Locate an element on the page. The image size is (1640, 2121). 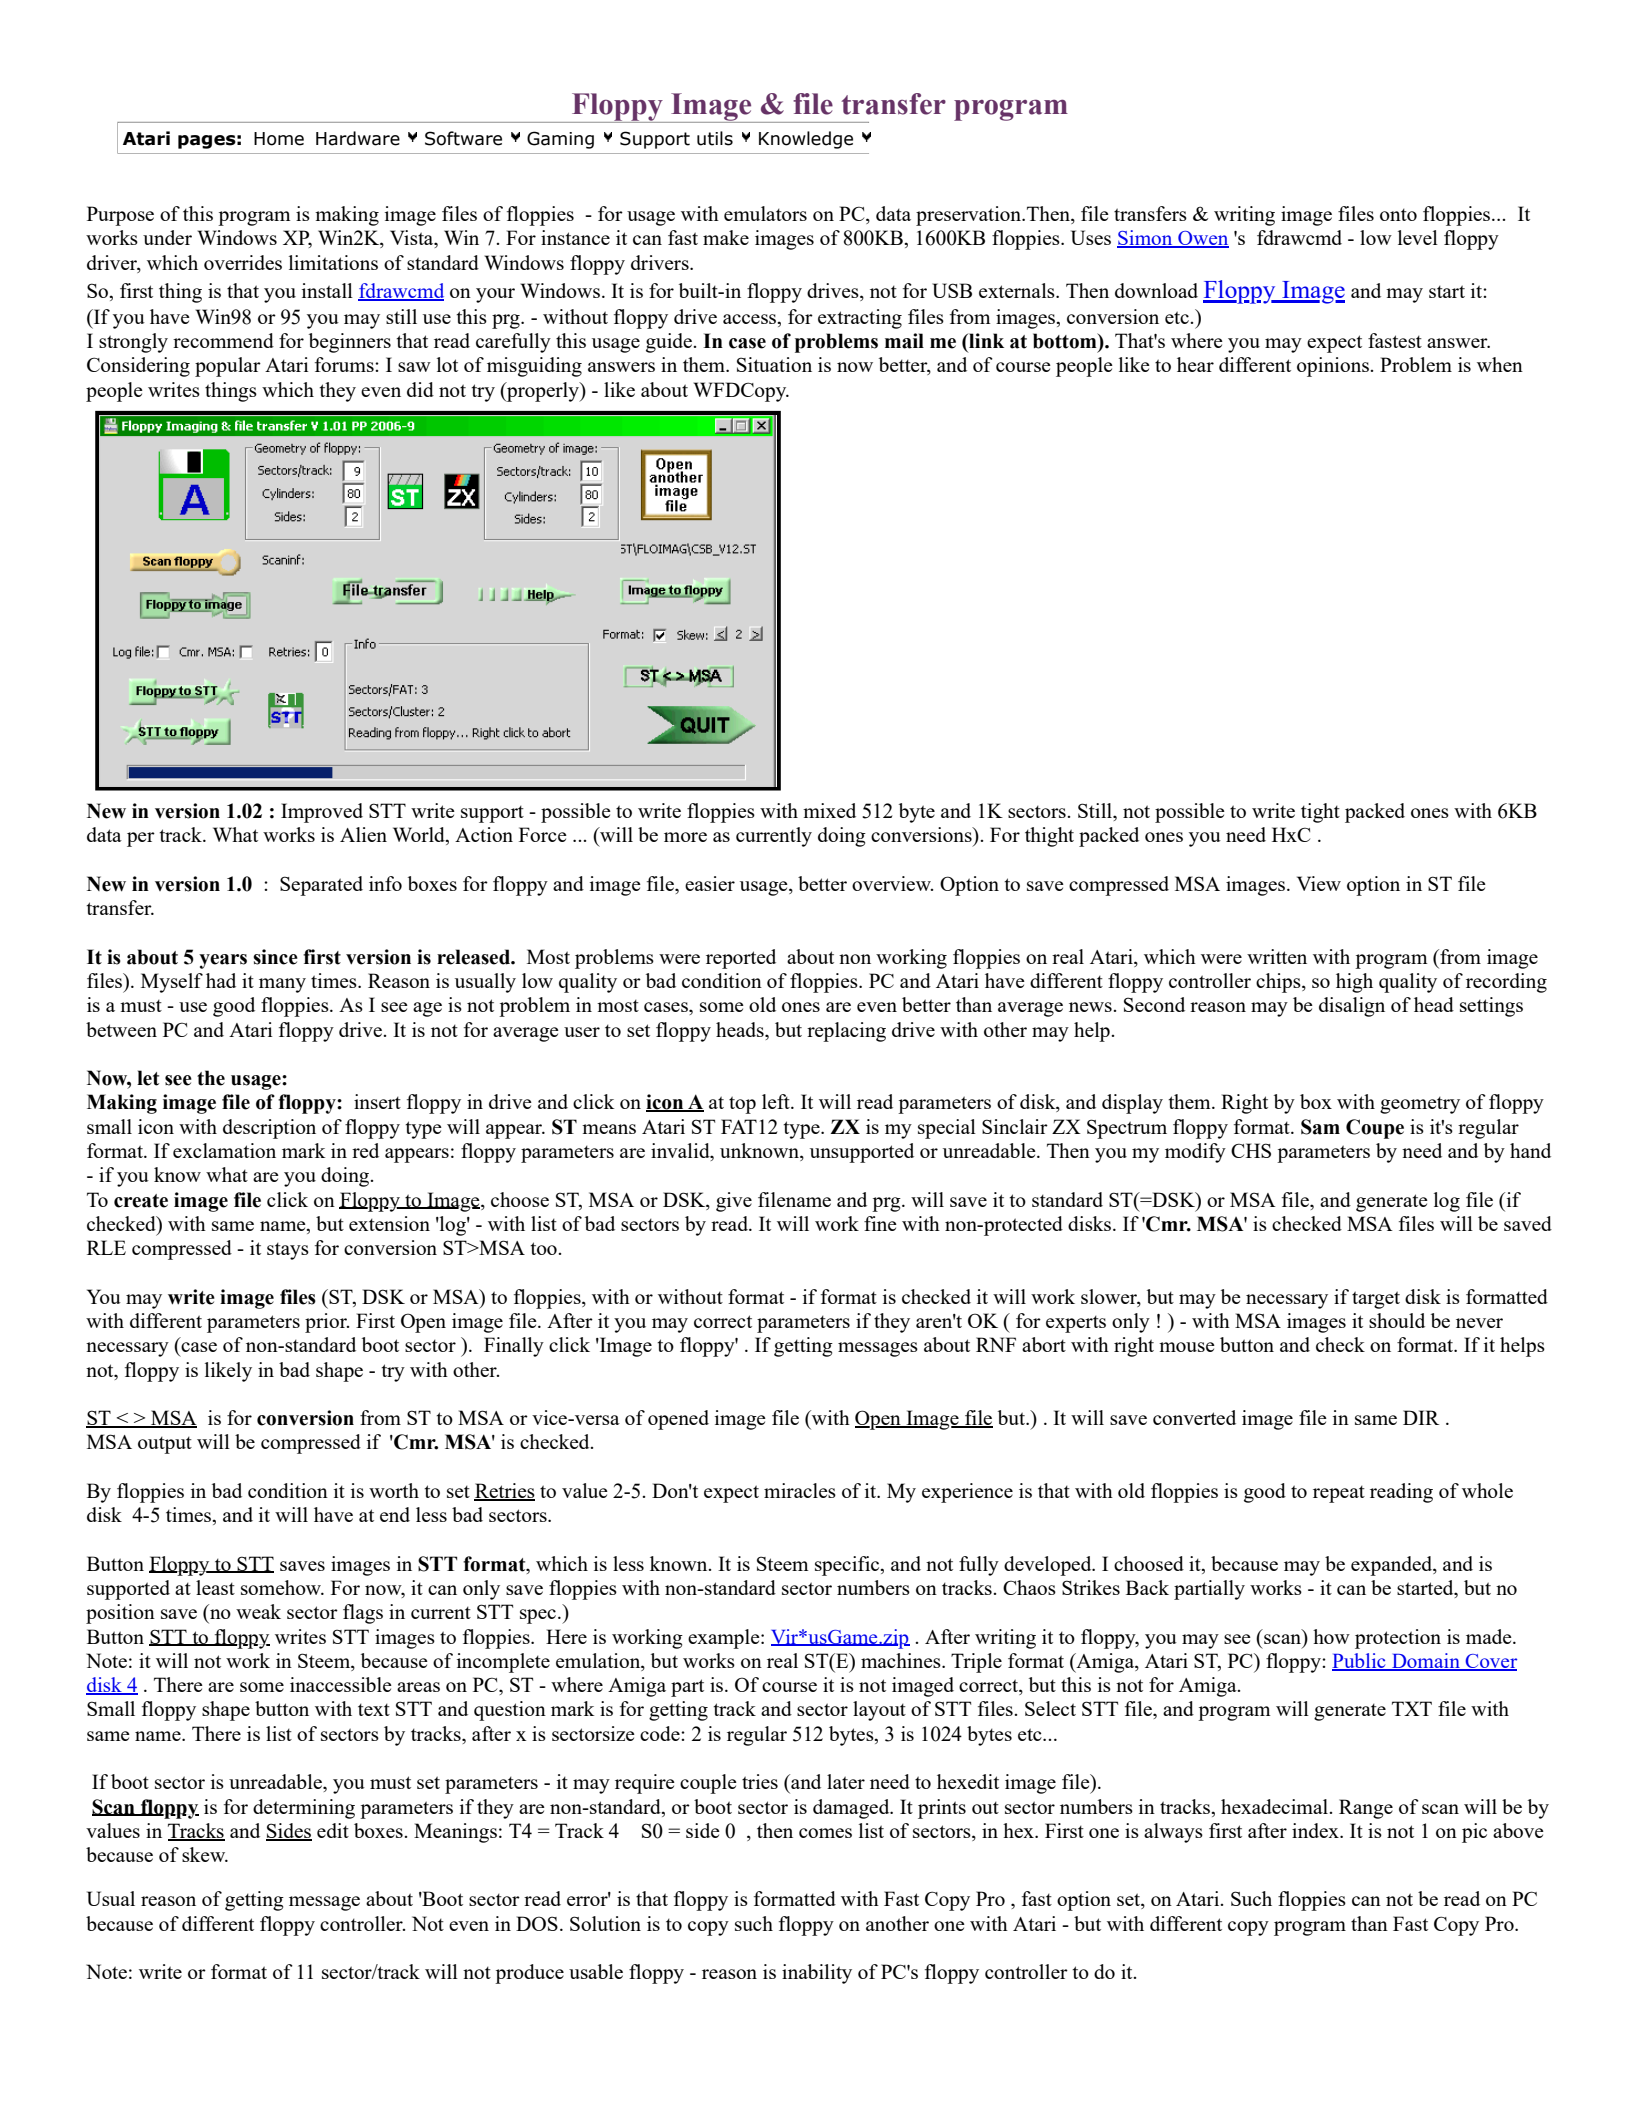
emulators is located at coordinates (765, 213).
